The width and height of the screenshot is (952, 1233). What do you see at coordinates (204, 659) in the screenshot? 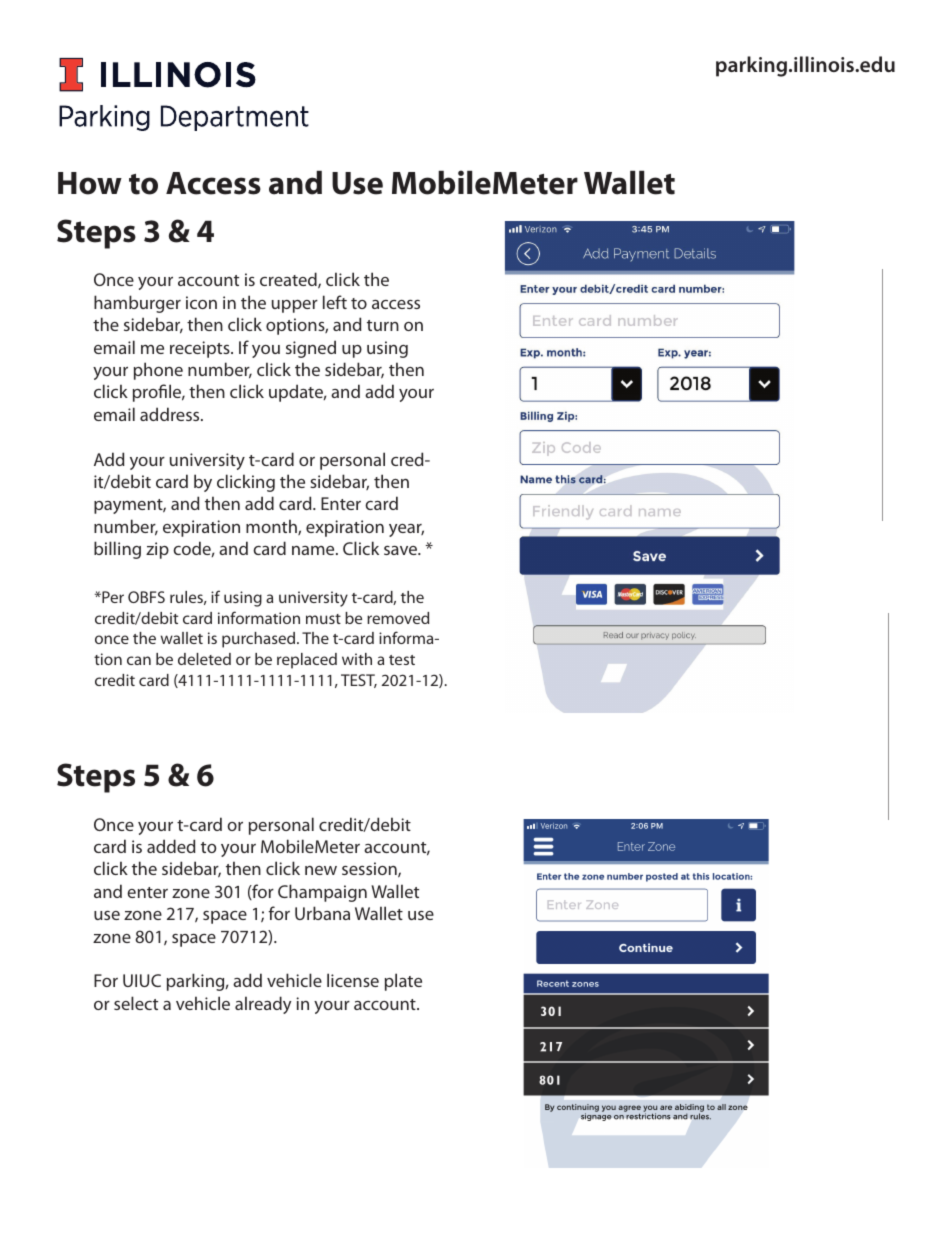
I see `deleted` at bounding box center [204, 659].
